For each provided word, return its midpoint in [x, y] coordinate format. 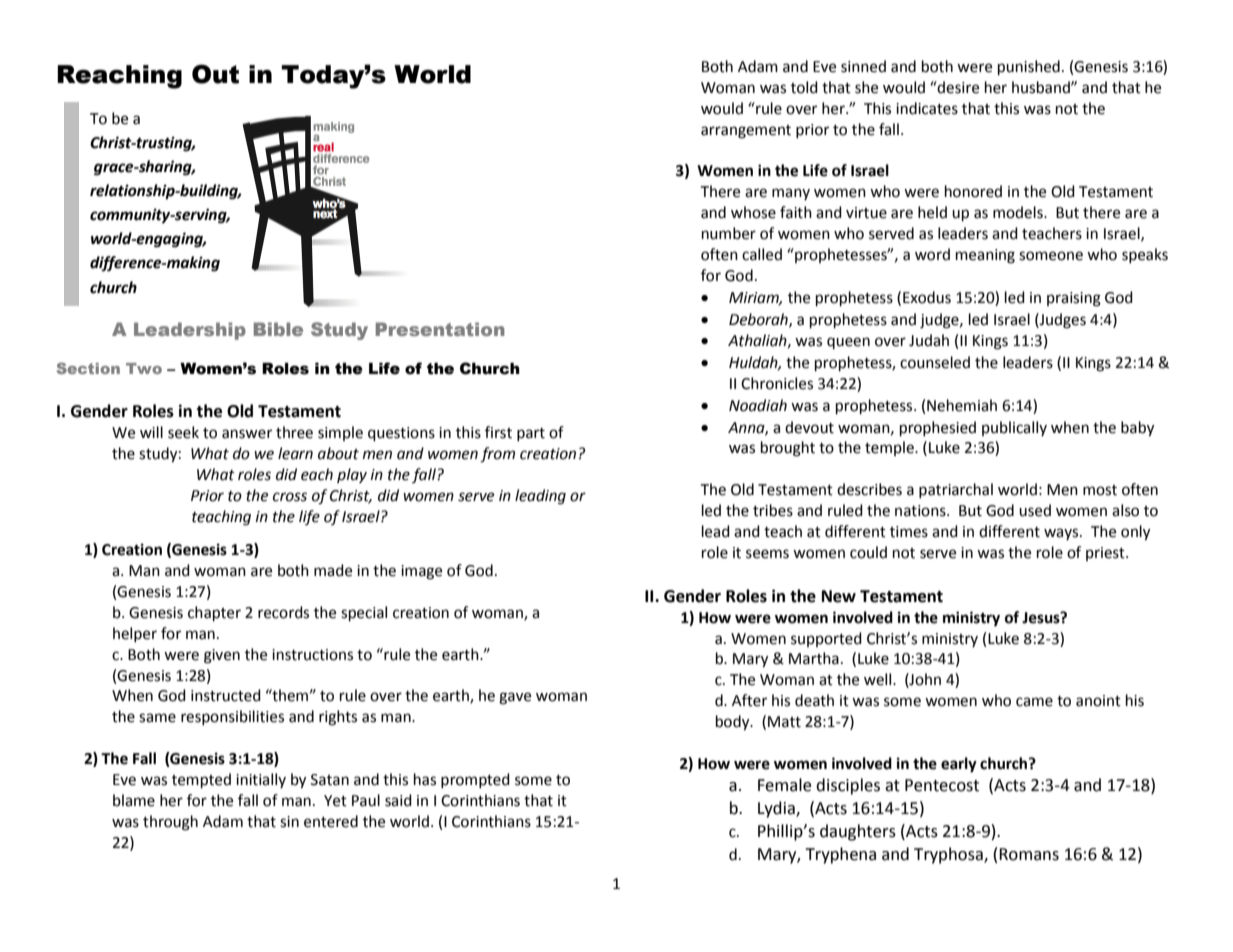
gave [515, 698]
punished [1029, 68]
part [531, 434]
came [1034, 702]
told [804, 87]
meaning [985, 256]
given [222, 656]
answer [247, 434]
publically [1014, 428]
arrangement [746, 132]
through [170, 823]
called [762, 254]
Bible [278, 329]
